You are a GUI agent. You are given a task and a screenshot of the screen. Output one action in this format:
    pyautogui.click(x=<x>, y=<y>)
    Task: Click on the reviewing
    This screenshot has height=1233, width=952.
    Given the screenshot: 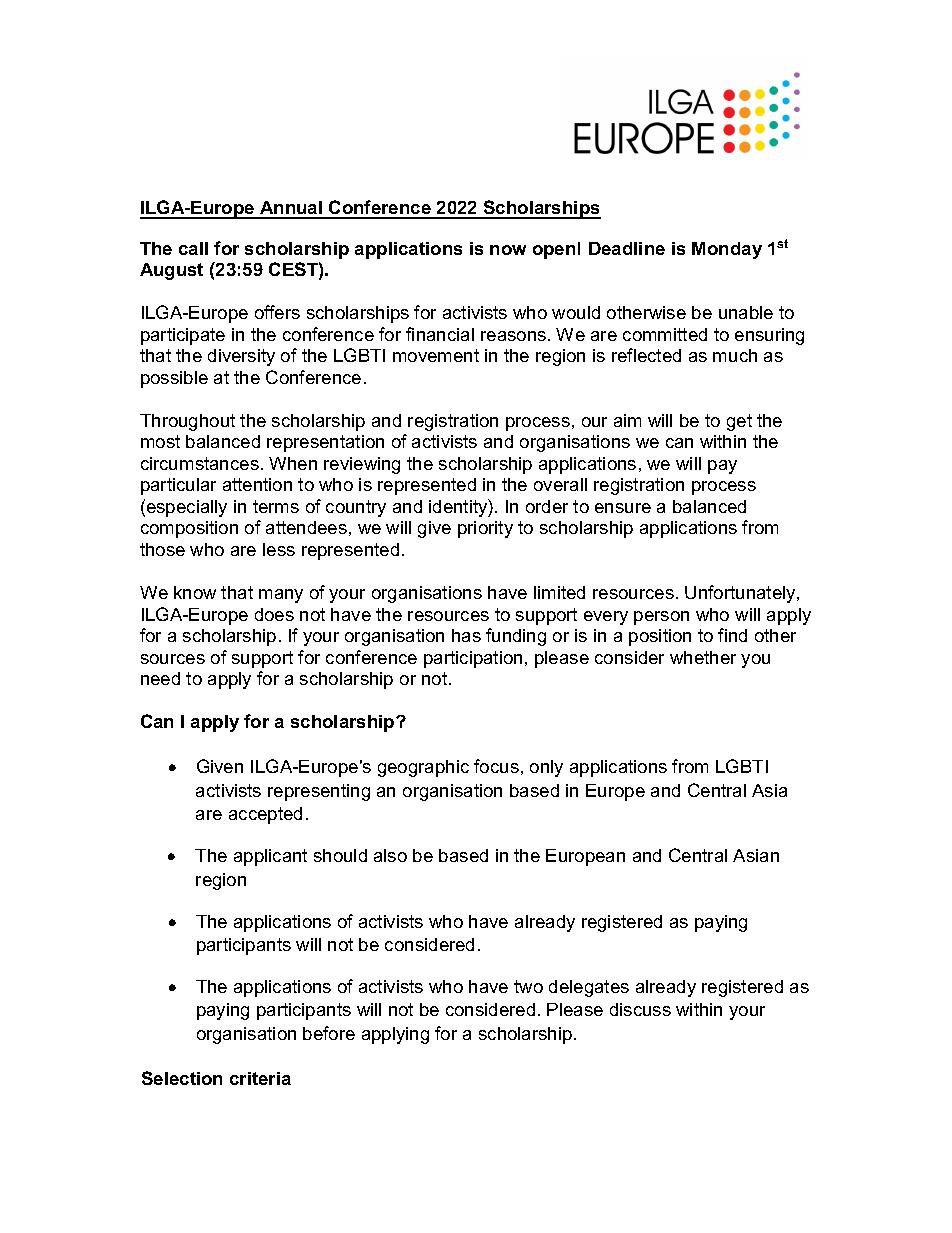 What is the action you would take?
    pyautogui.click(x=362, y=465)
